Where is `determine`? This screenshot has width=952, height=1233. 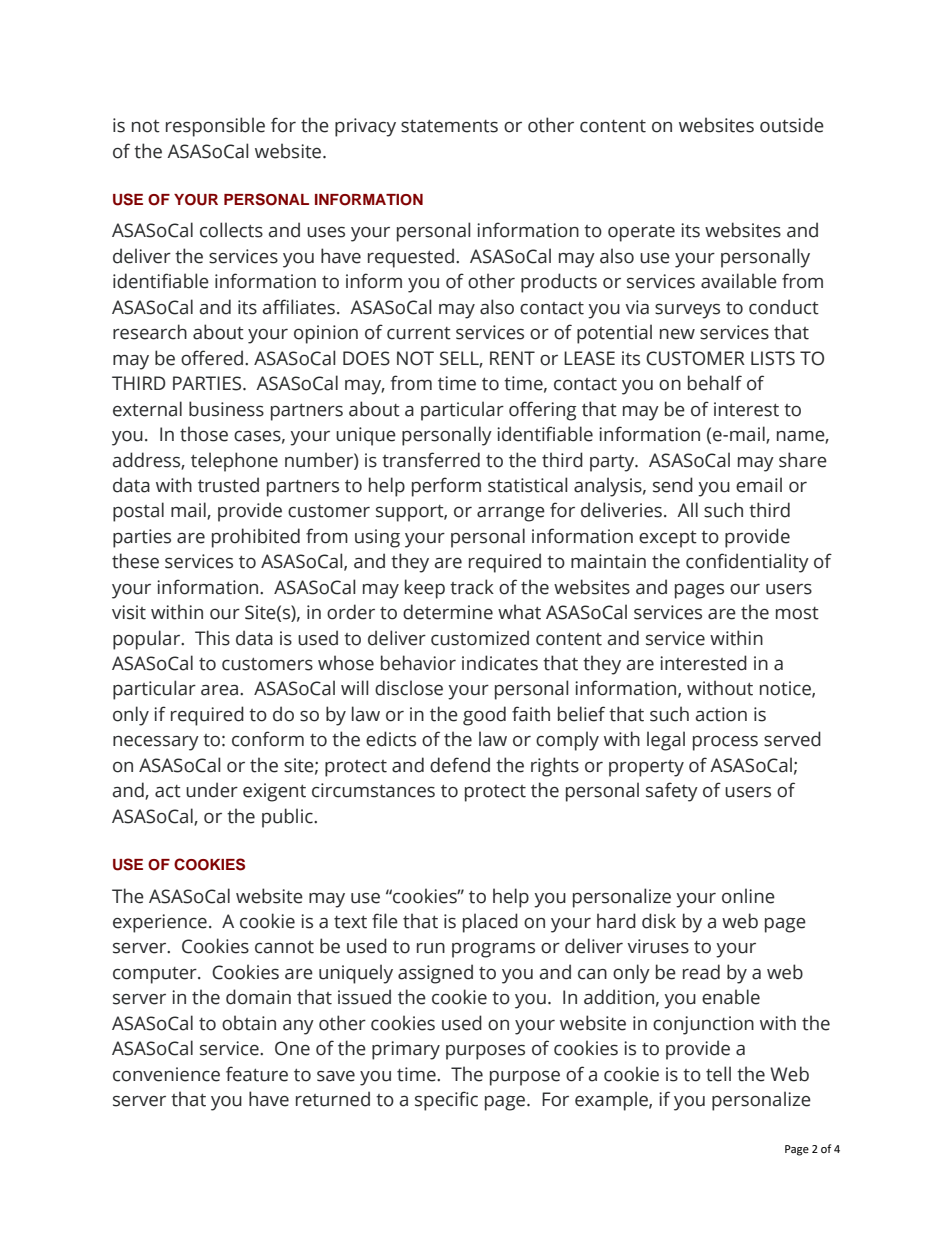 determine is located at coordinates (448, 612).
